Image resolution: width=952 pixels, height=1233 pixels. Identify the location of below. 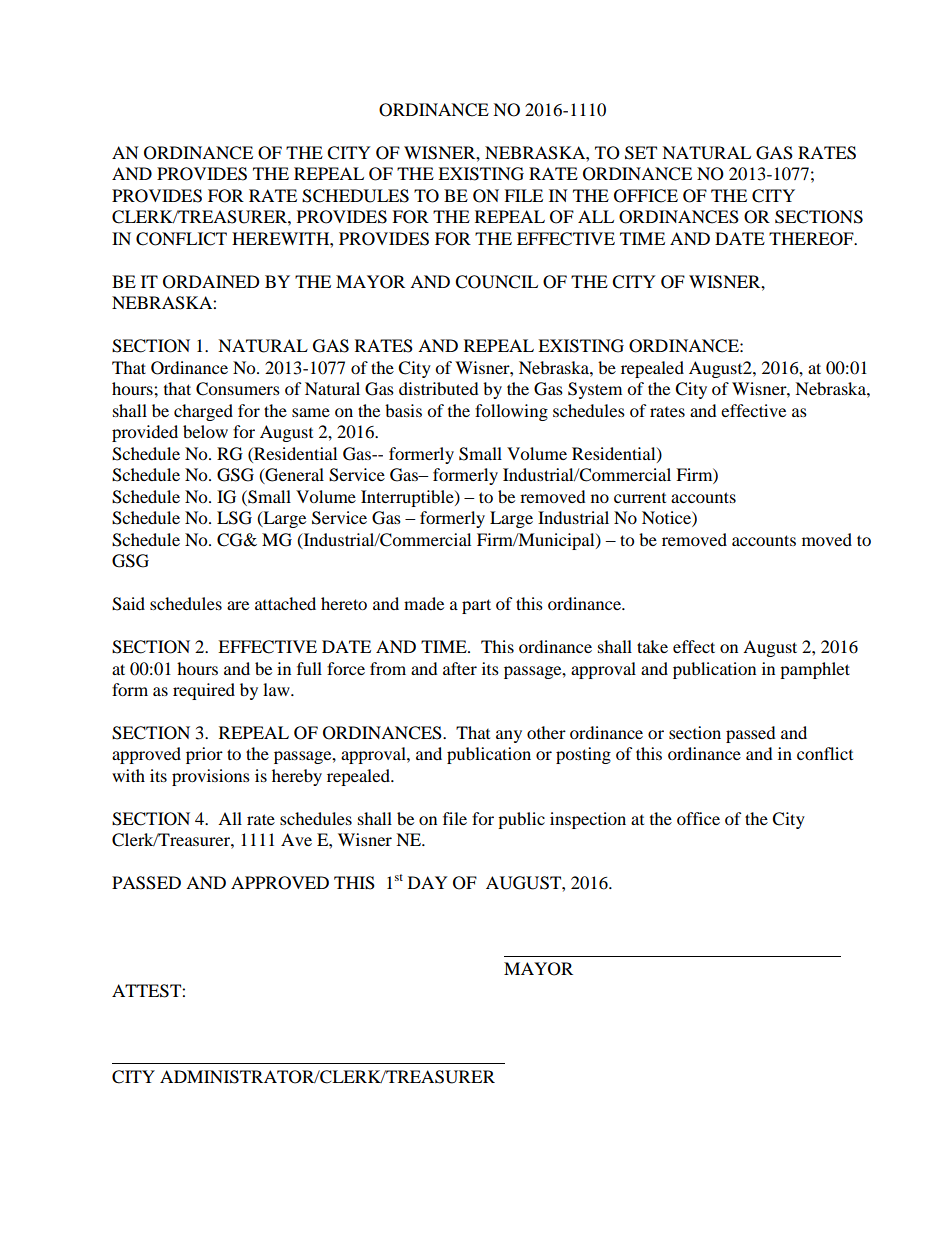
(205, 431).
